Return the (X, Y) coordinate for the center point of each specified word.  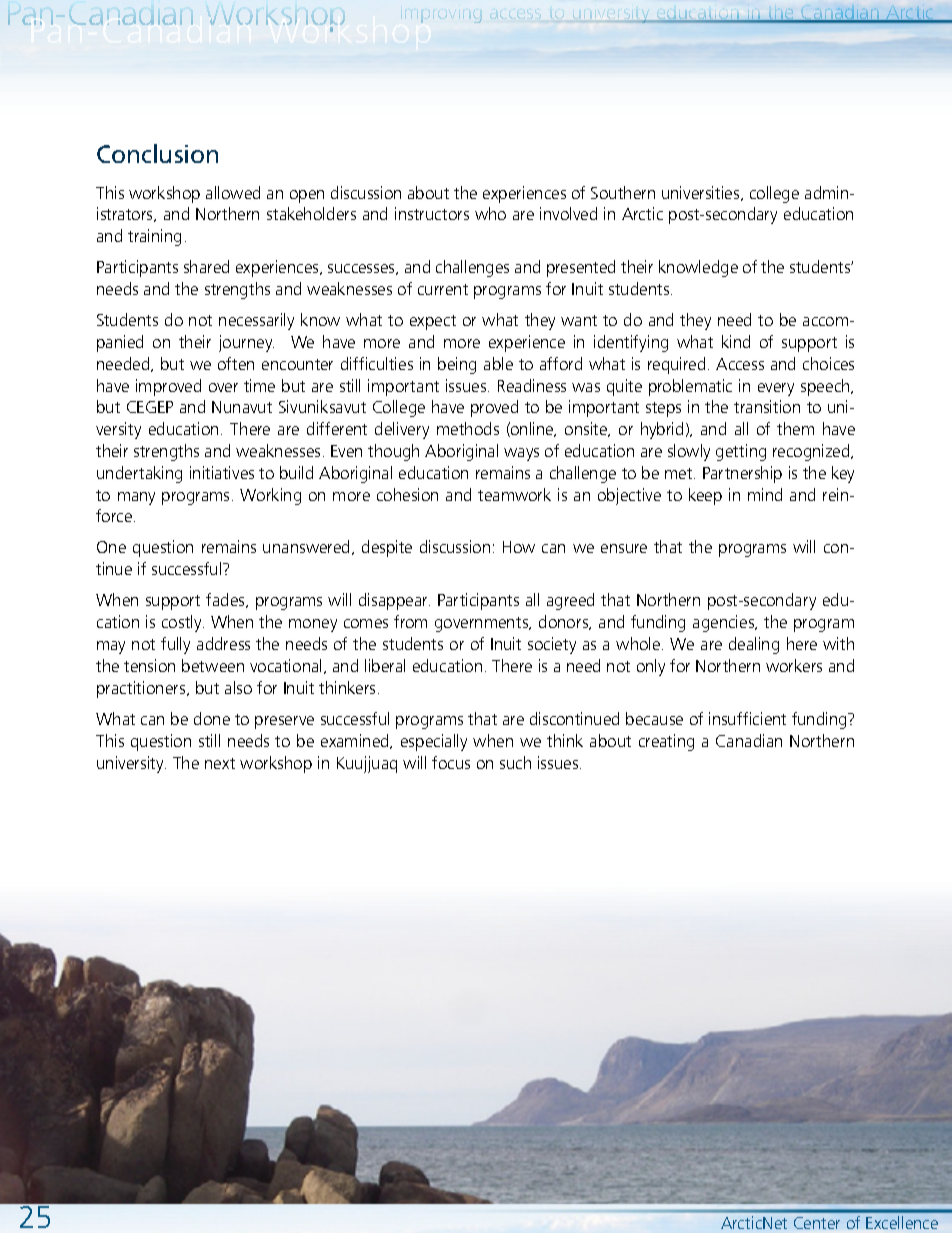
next (220, 763)
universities (702, 193)
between (213, 665)
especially (434, 742)
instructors (432, 213)
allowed (233, 192)
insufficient (747, 718)
